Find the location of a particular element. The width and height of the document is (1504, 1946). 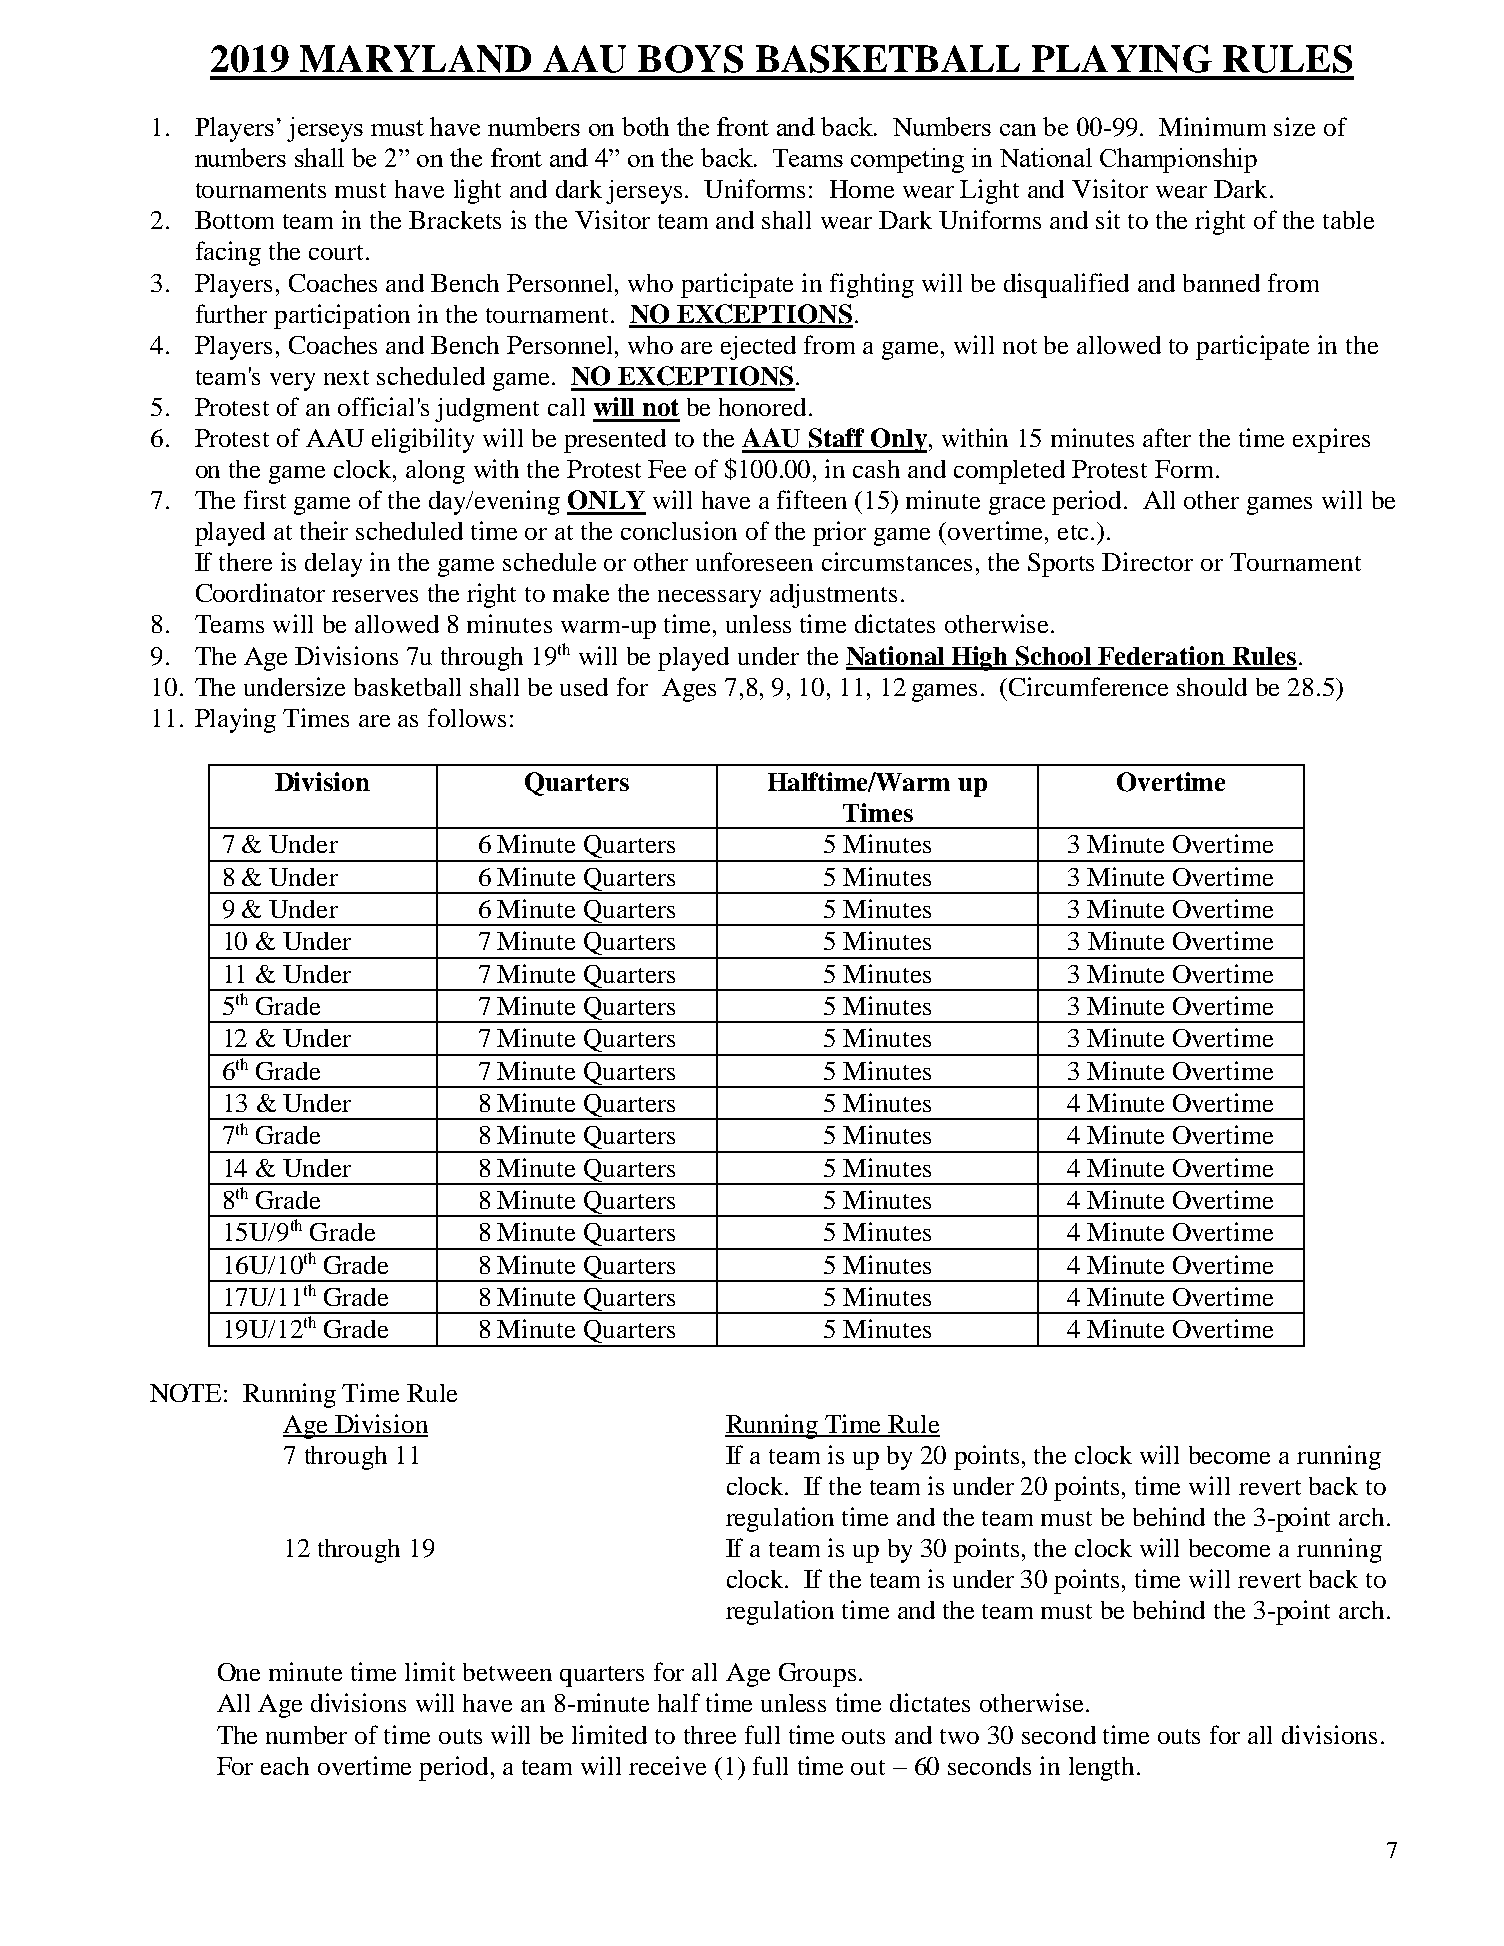

Ages is located at coordinates (689, 690).
